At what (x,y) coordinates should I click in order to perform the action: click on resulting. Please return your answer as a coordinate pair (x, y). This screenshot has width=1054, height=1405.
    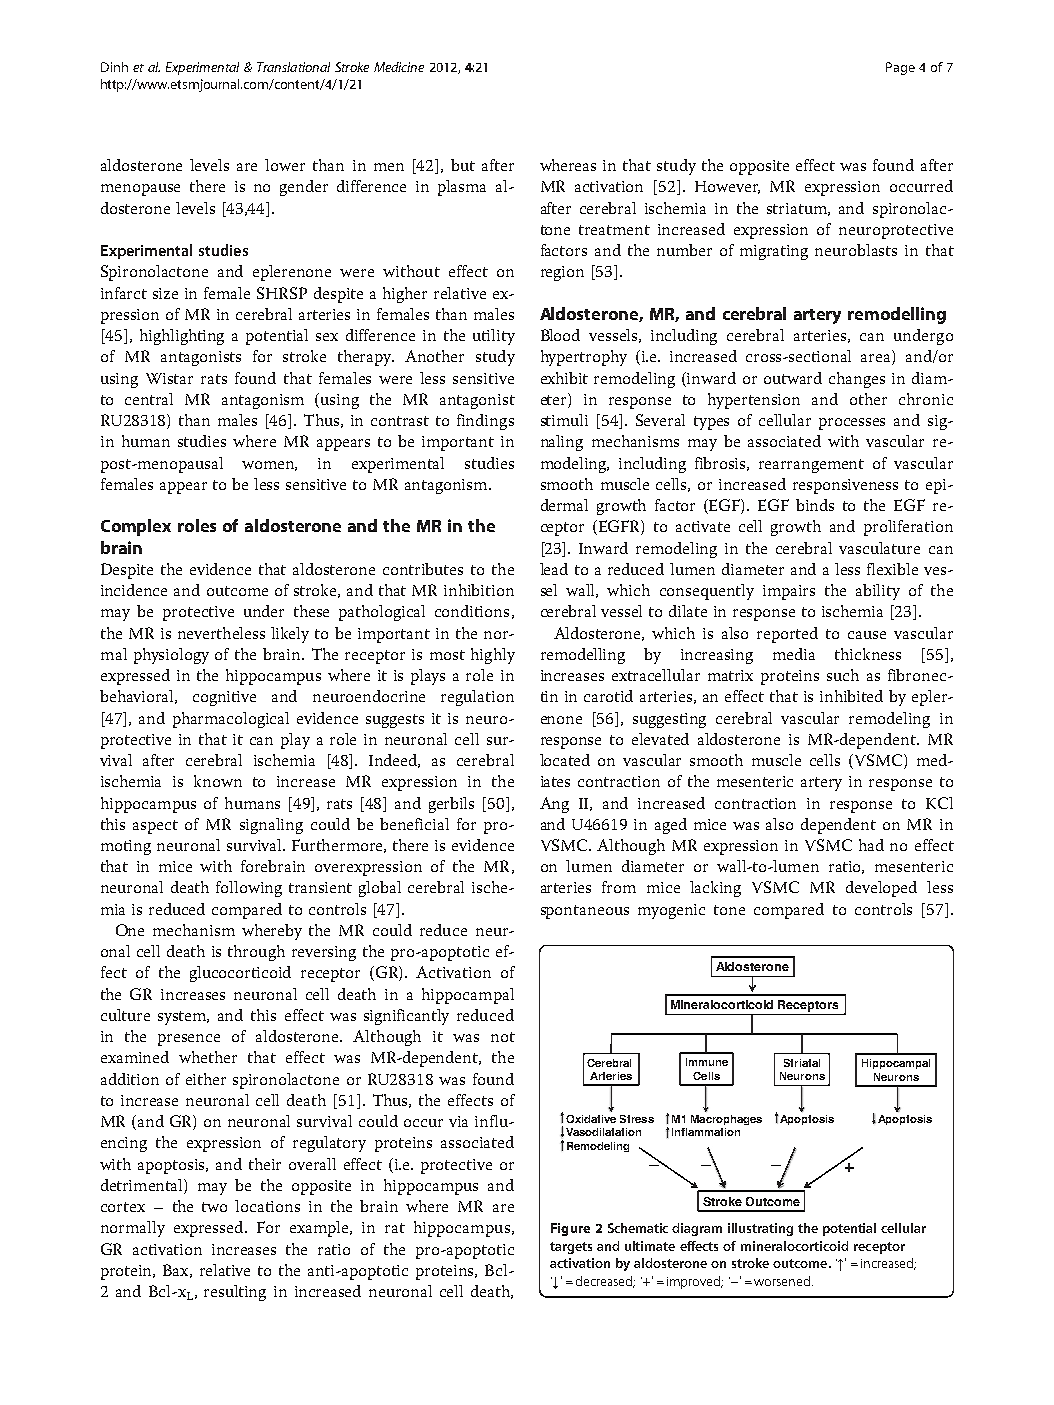
    Looking at the image, I should click on (235, 1293).
